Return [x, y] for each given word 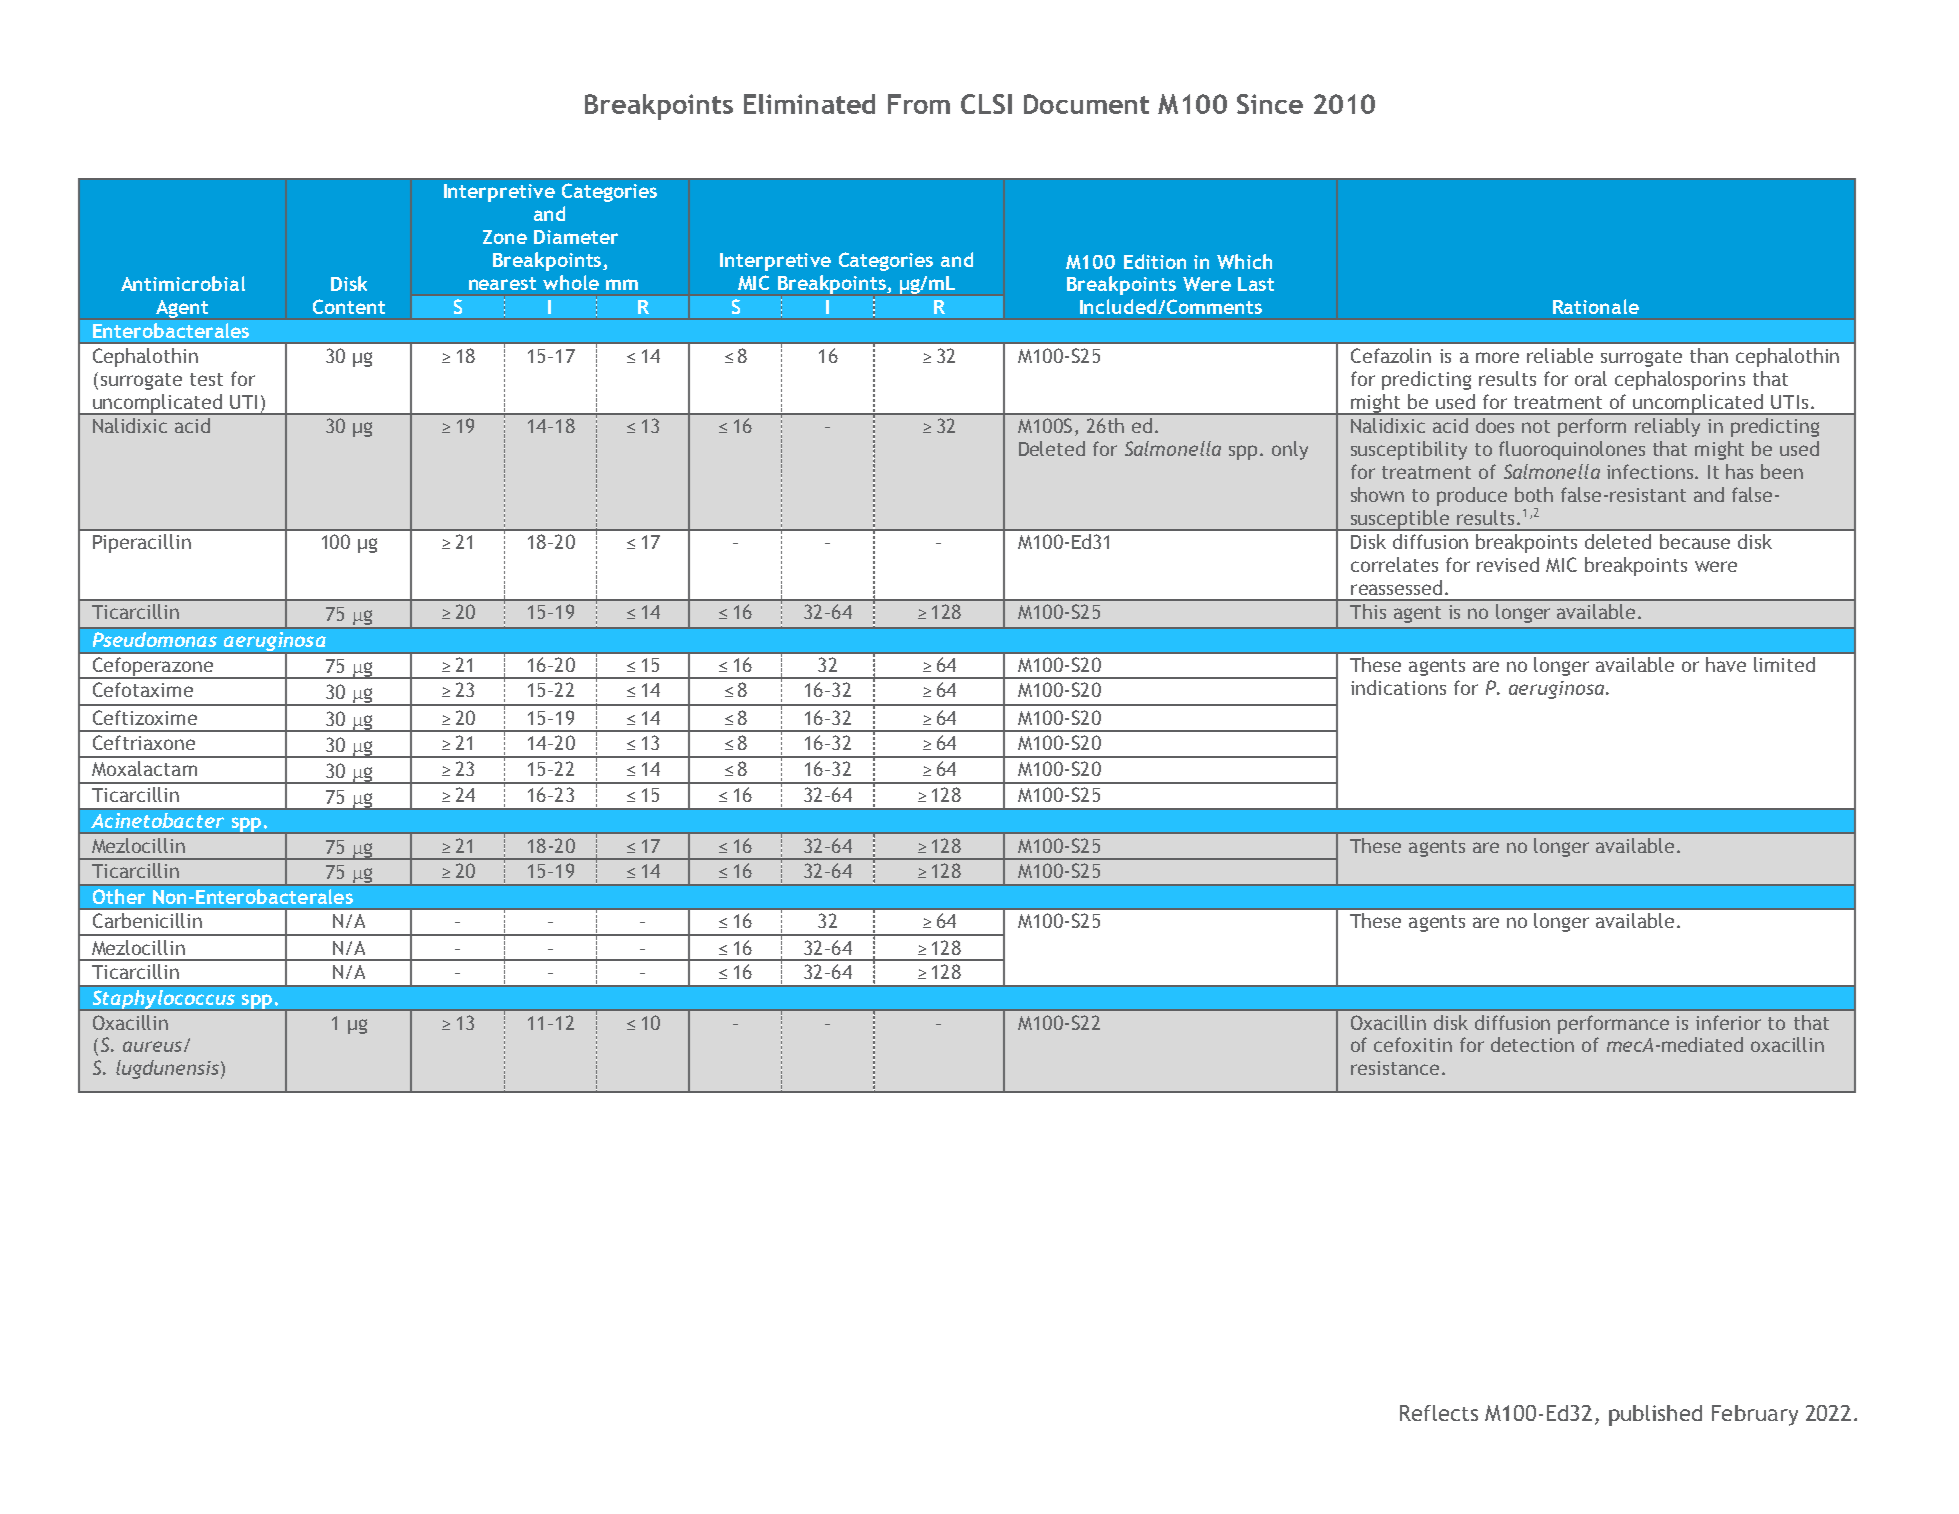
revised [1508, 564]
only [1290, 450]
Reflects [1439, 1413]
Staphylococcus [163, 1000]
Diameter [576, 237]
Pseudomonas [155, 639]
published [1655, 1415]
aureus [152, 1046]
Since [1270, 104]
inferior [1728, 1022]
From [919, 104]
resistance [1395, 1068]
